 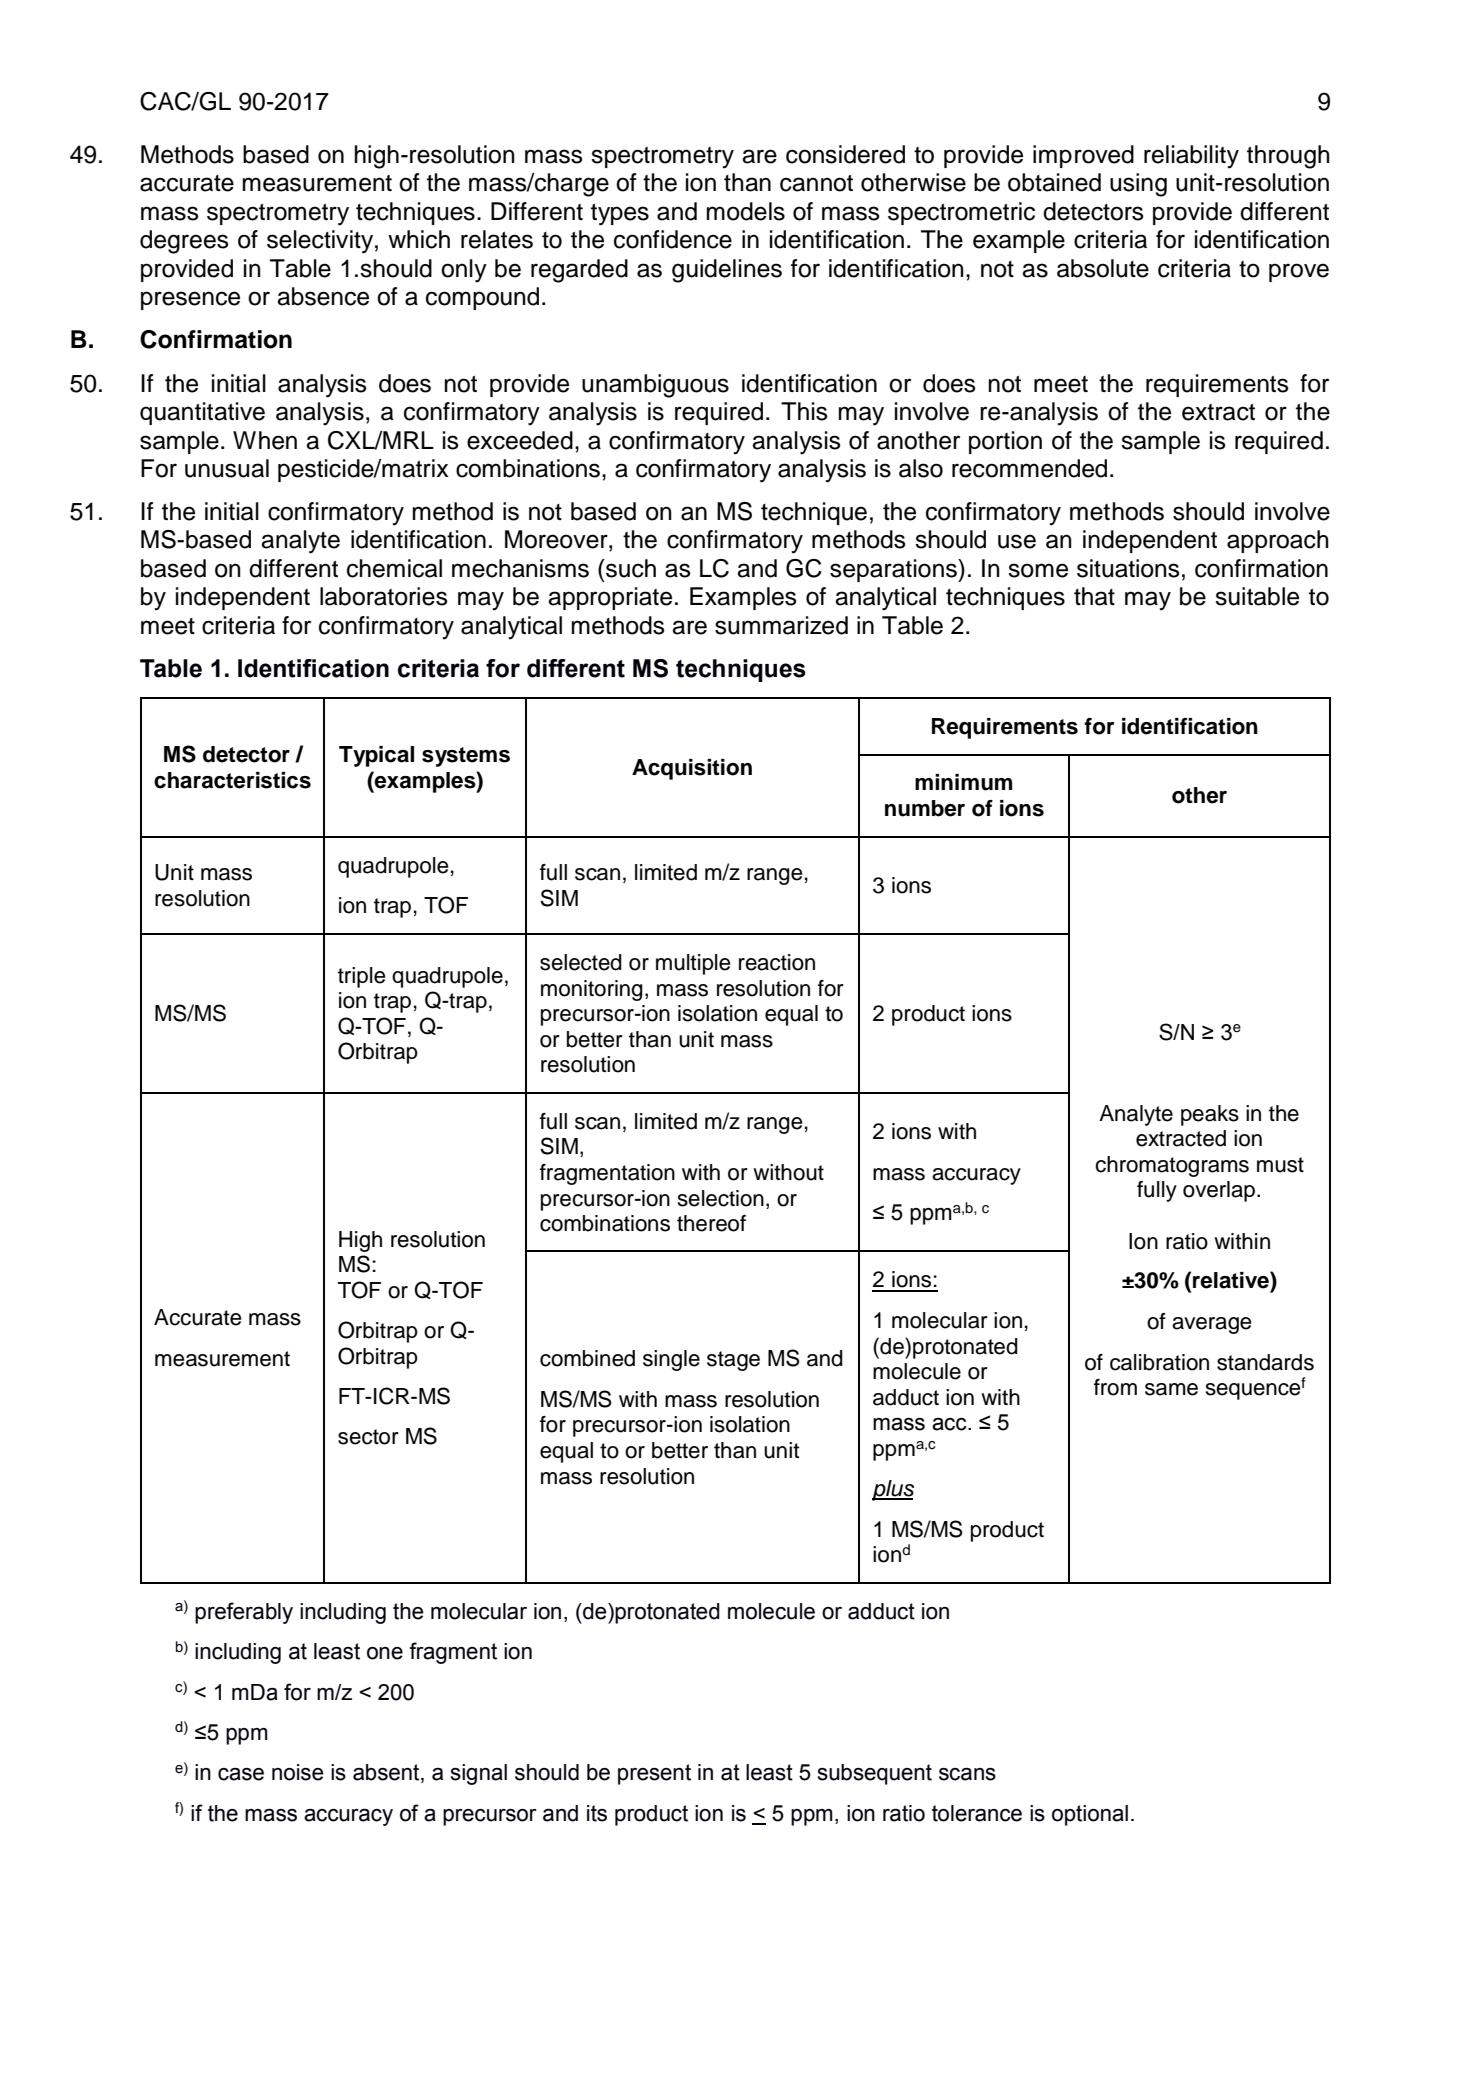 I want to click on minimum, so click(x=963, y=782).
